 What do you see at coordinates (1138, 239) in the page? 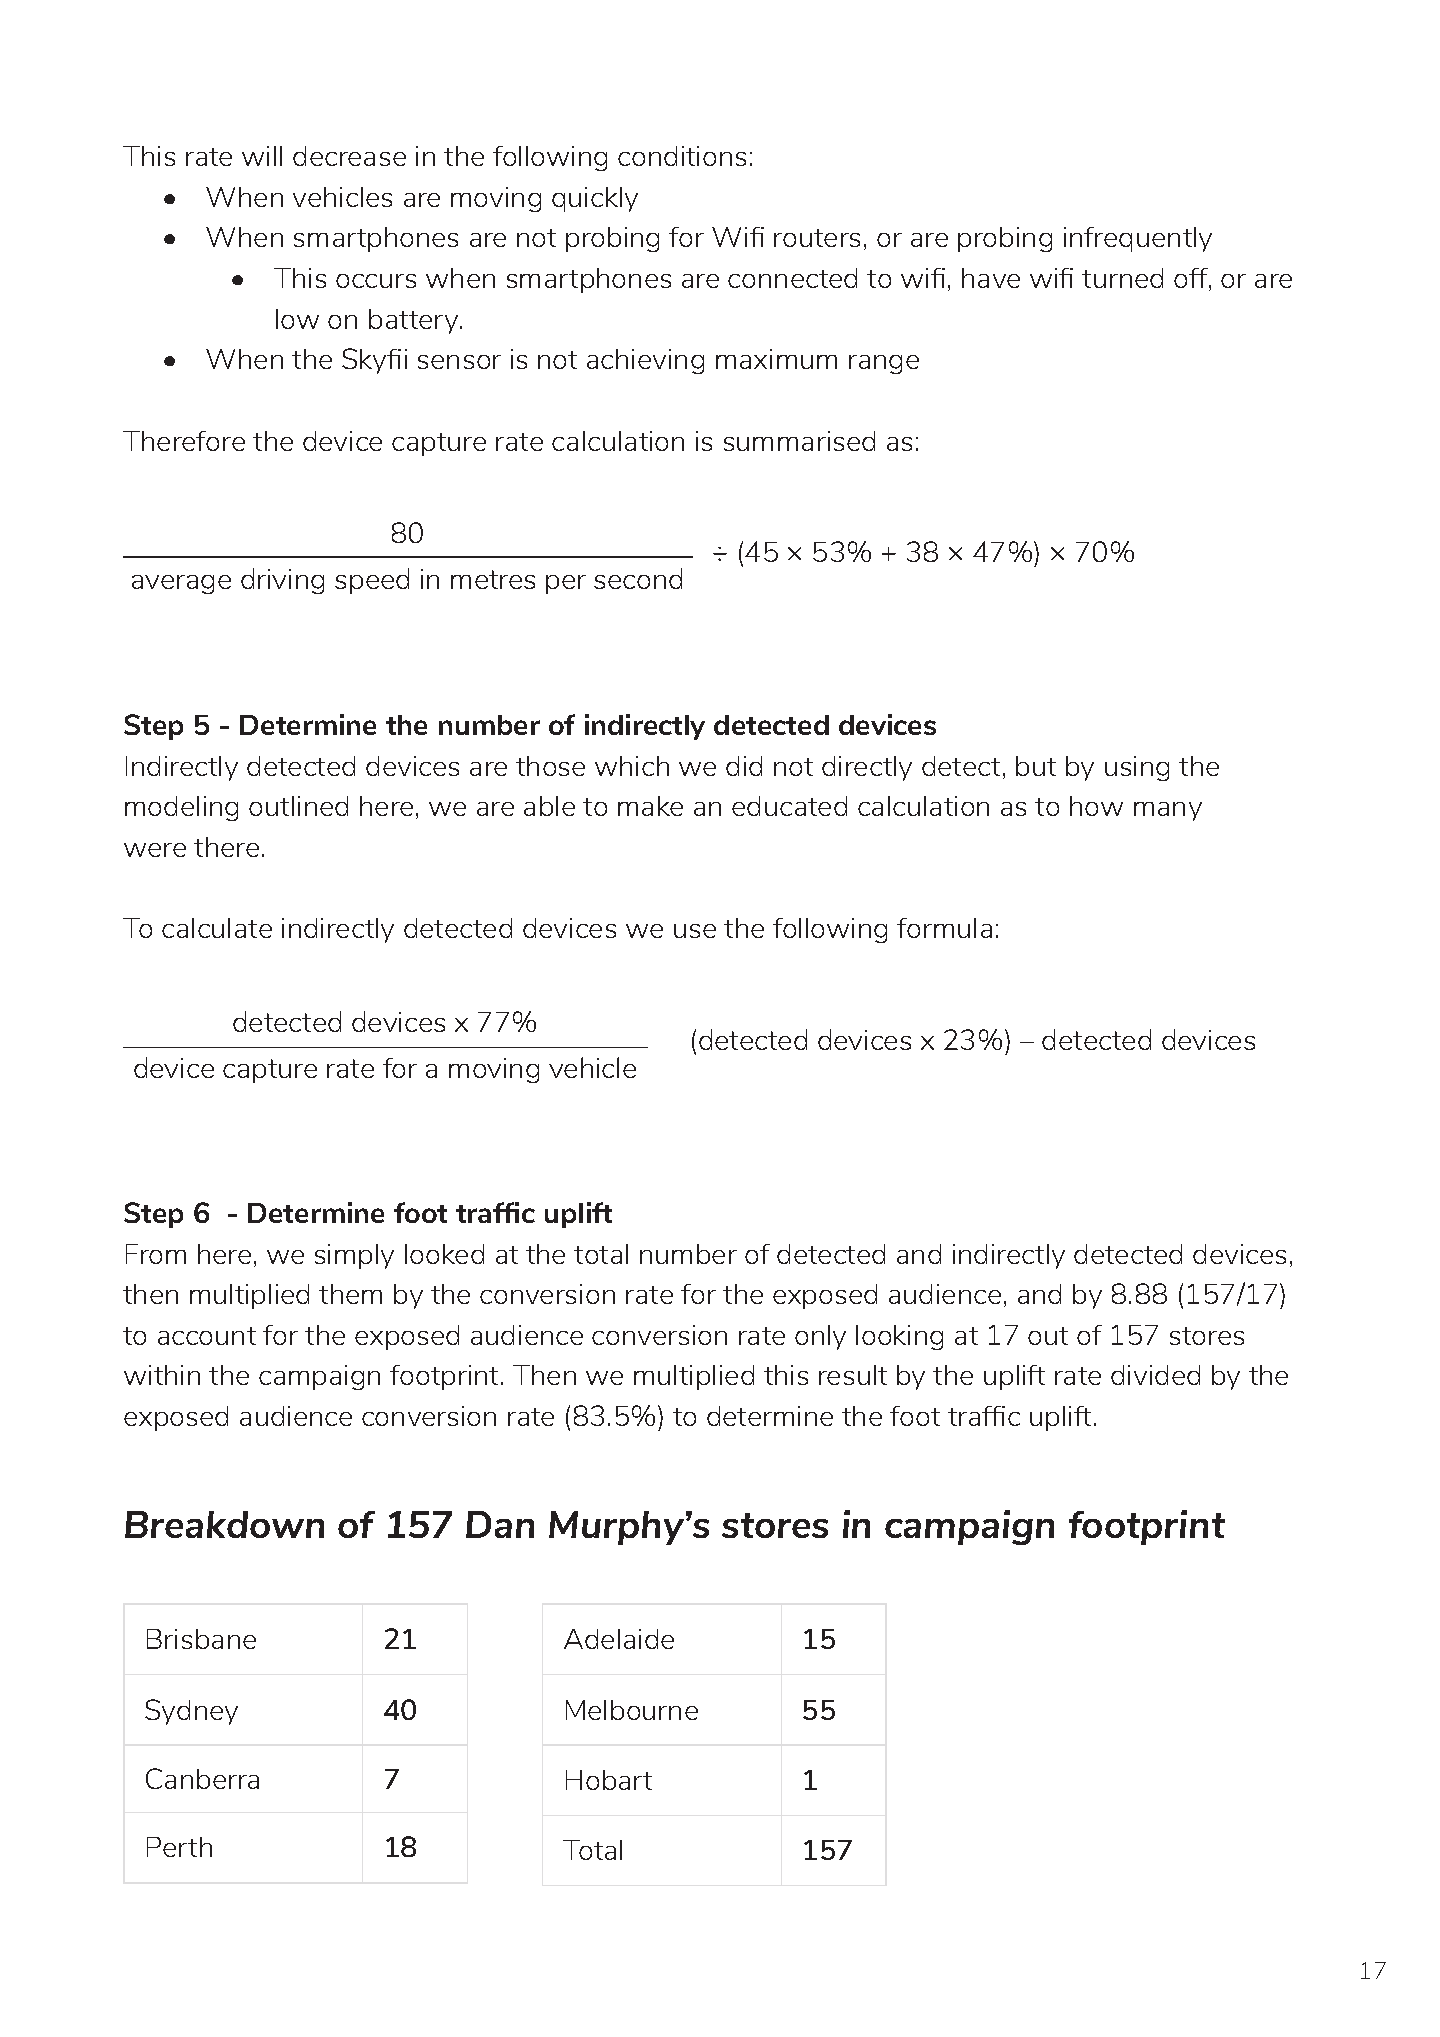
I see `infrequently` at bounding box center [1138, 239].
